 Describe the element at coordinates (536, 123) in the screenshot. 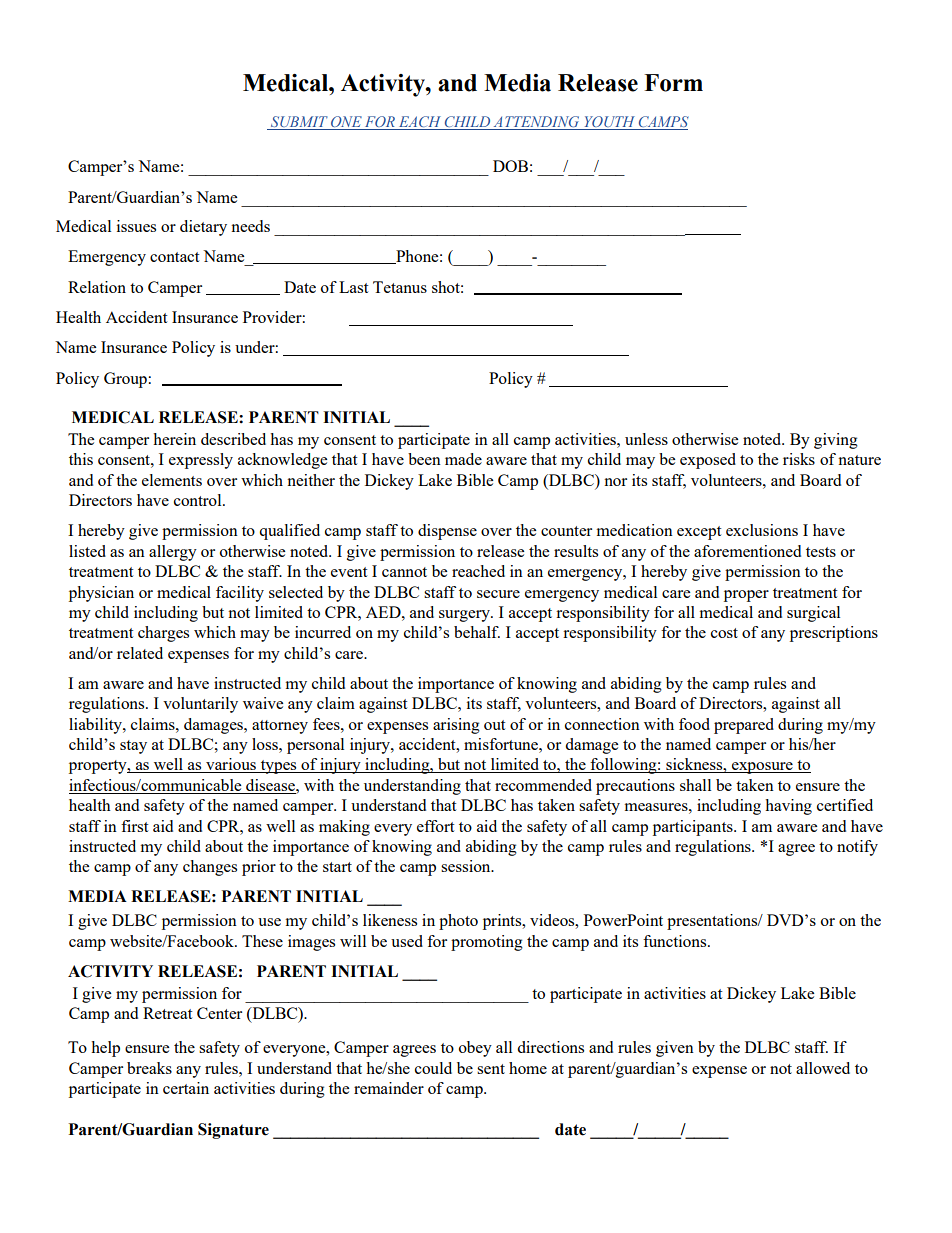

I see `ATTENDING` at that location.
